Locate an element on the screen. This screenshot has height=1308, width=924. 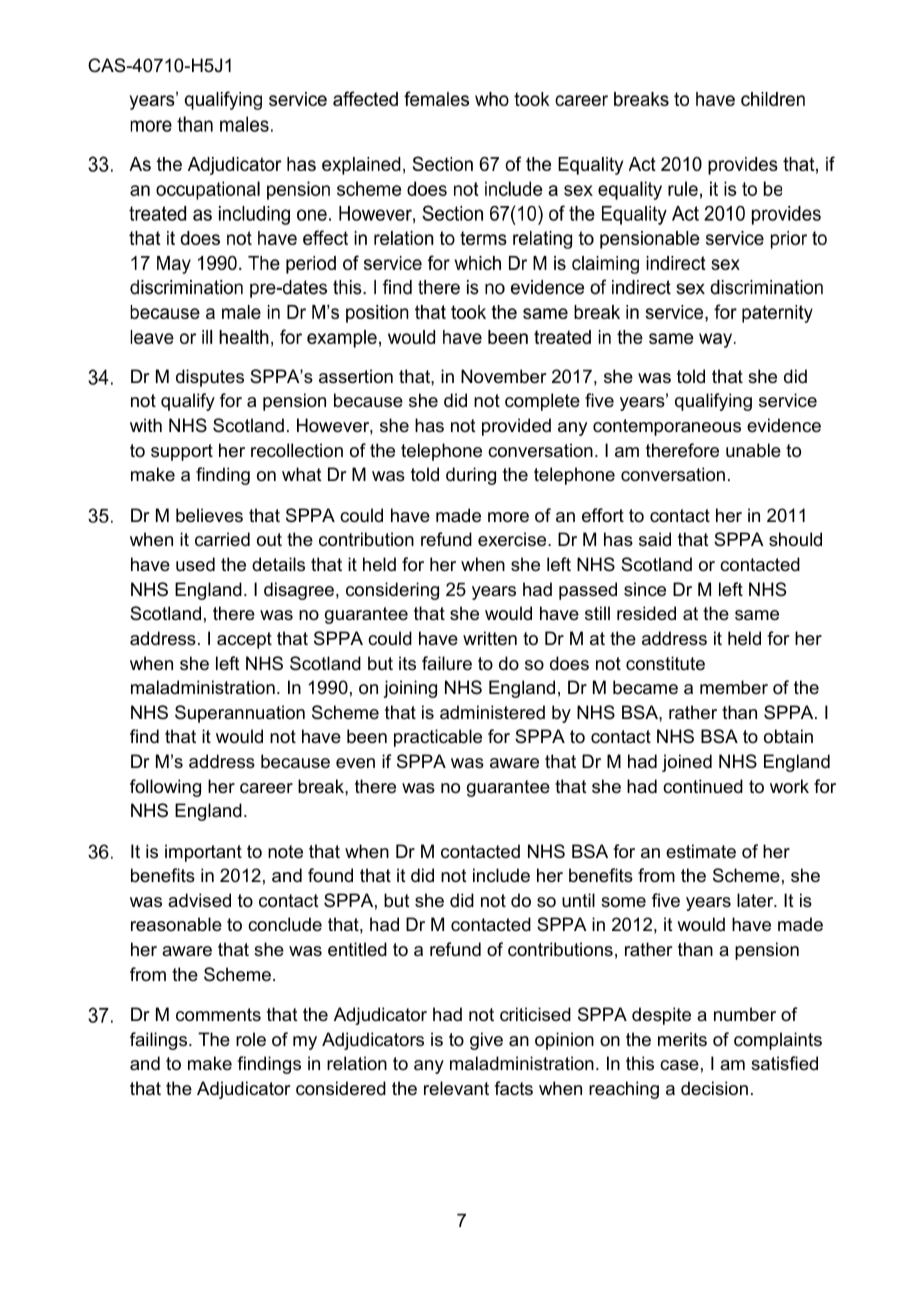
disputes is located at coordinates (210, 378).
